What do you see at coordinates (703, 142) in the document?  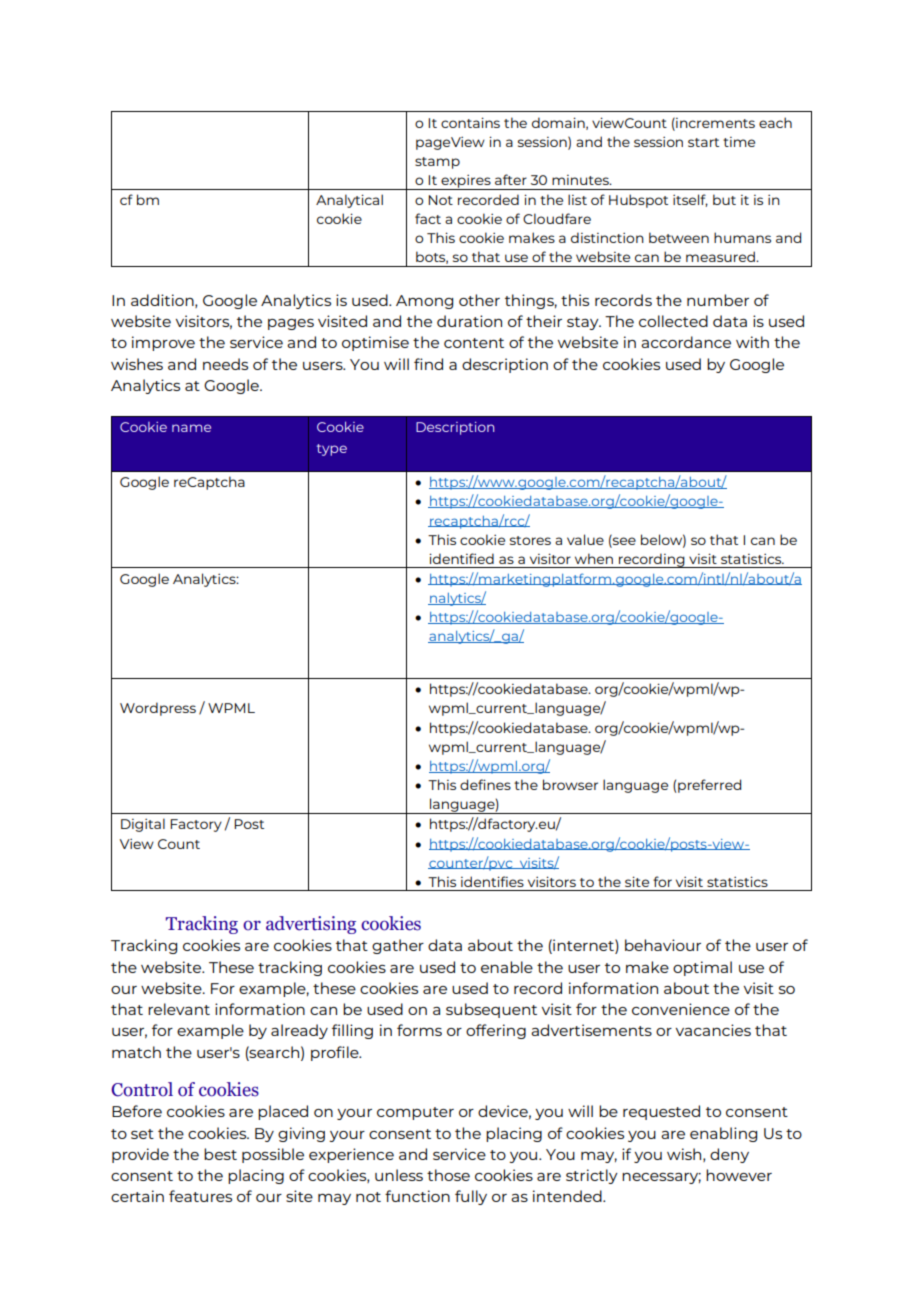 I see `start` at bounding box center [703, 142].
